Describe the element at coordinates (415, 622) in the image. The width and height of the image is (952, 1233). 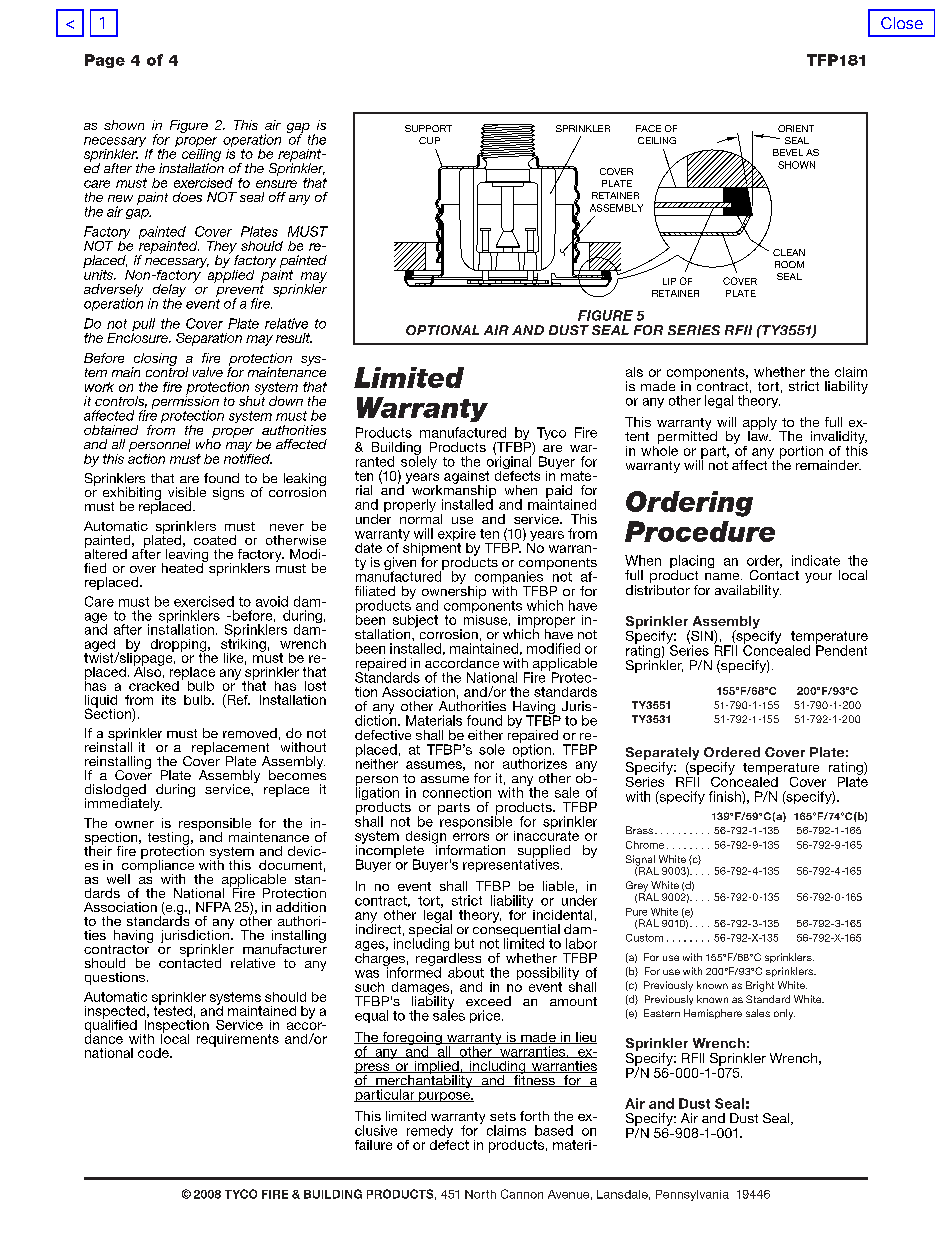
I see `subject` at that location.
